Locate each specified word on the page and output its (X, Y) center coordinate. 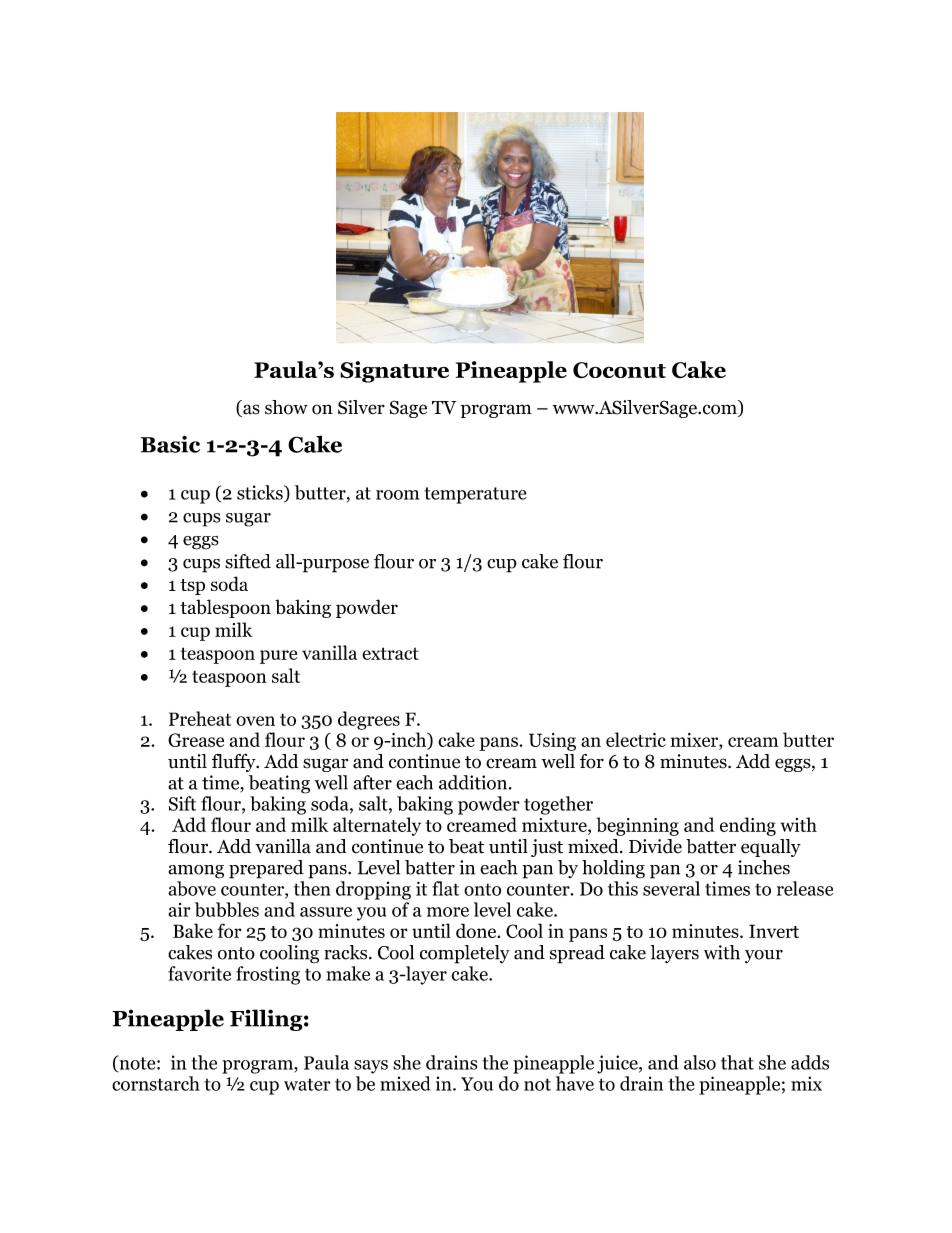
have (575, 1083)
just (547, 848)
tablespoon (225, 608)
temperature (475, 495)
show (286, 407)
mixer (695, 740)
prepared (266, 869)
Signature (394, 372)
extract (390, 653)
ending (748, 826)
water (307, 1084)
